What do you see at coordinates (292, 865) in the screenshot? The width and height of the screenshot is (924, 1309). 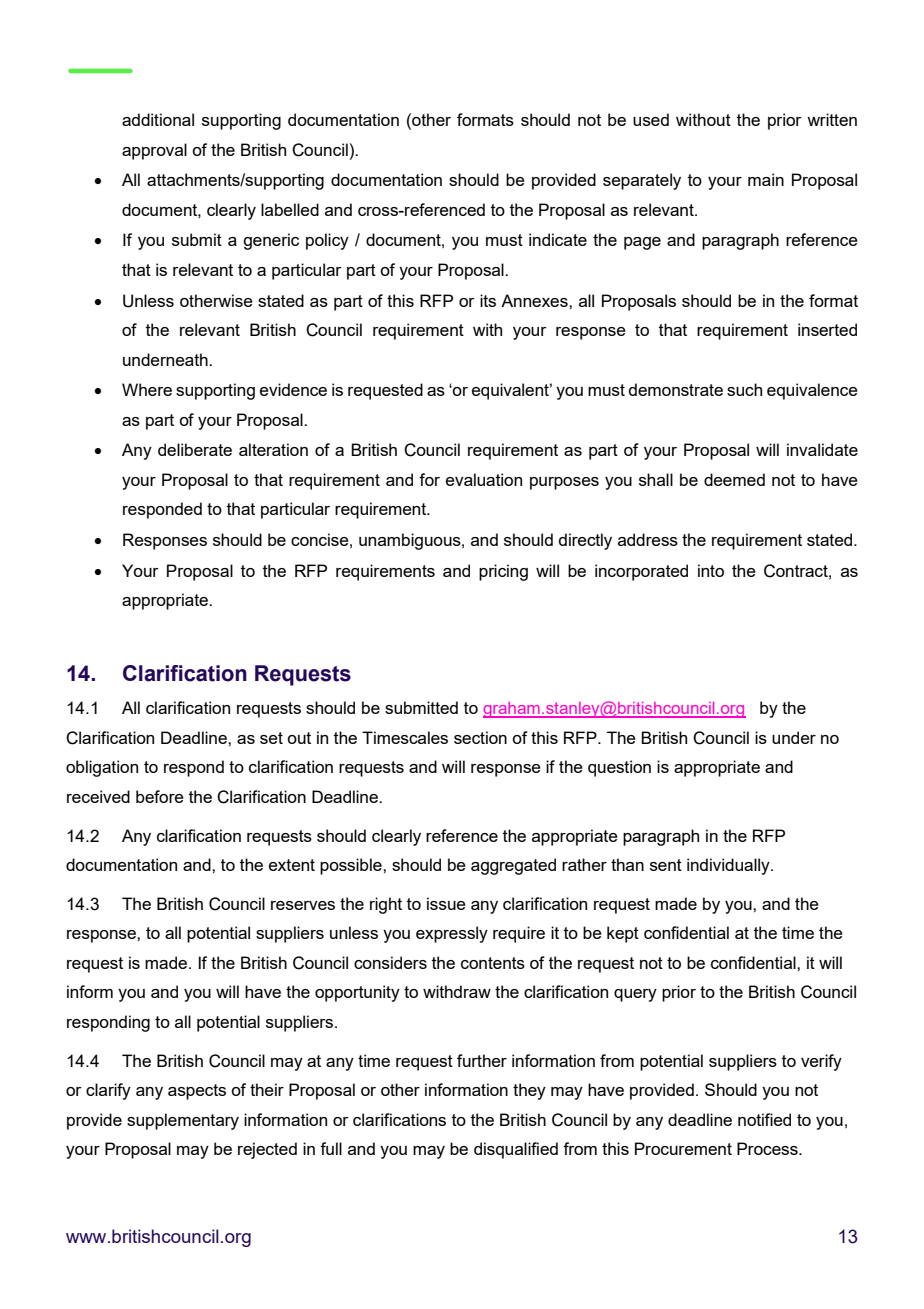 I see `extent` at bounding box center [292, 865].
